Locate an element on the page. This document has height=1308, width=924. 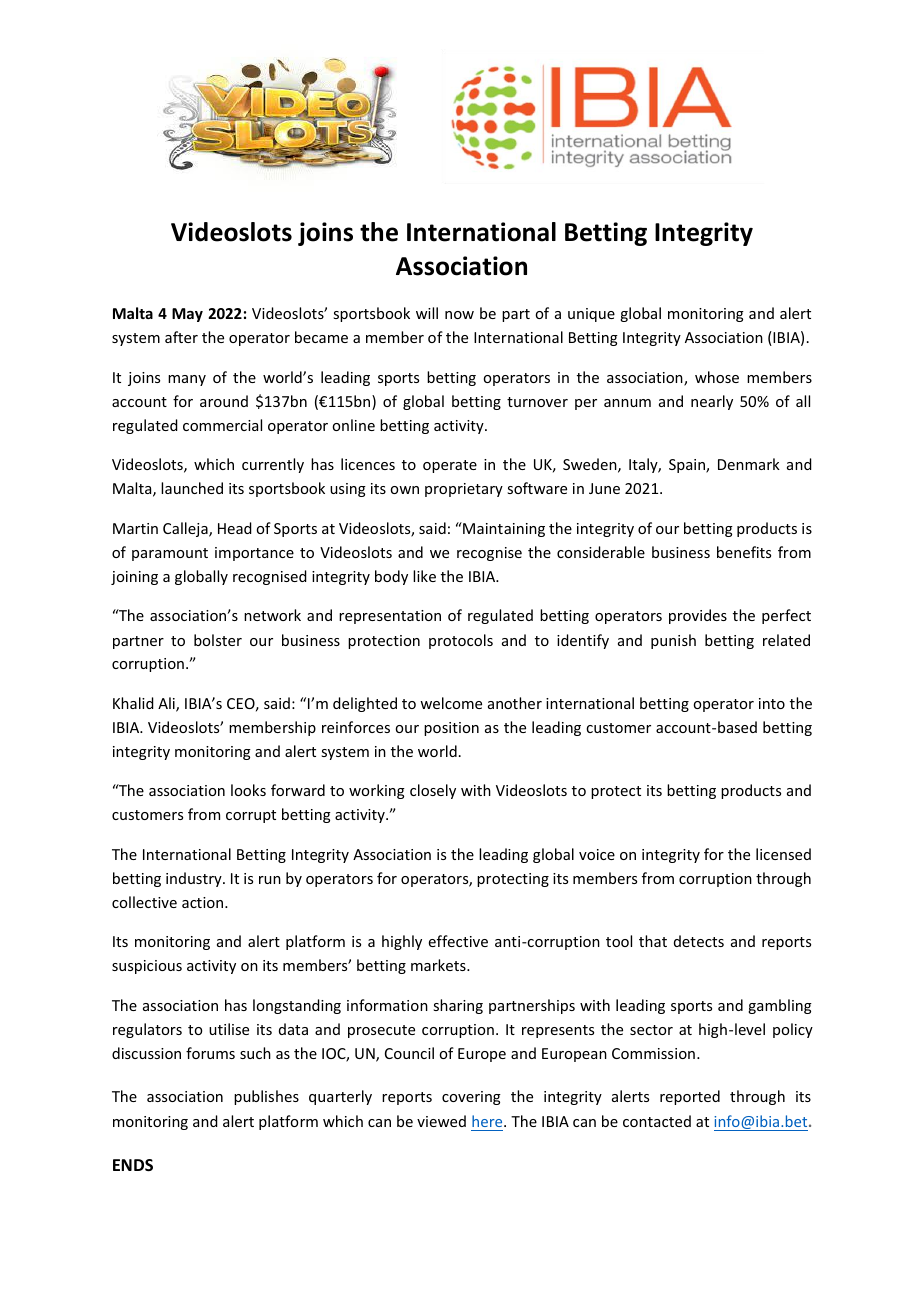
Maintaining is located at coordinates (503, 529).
